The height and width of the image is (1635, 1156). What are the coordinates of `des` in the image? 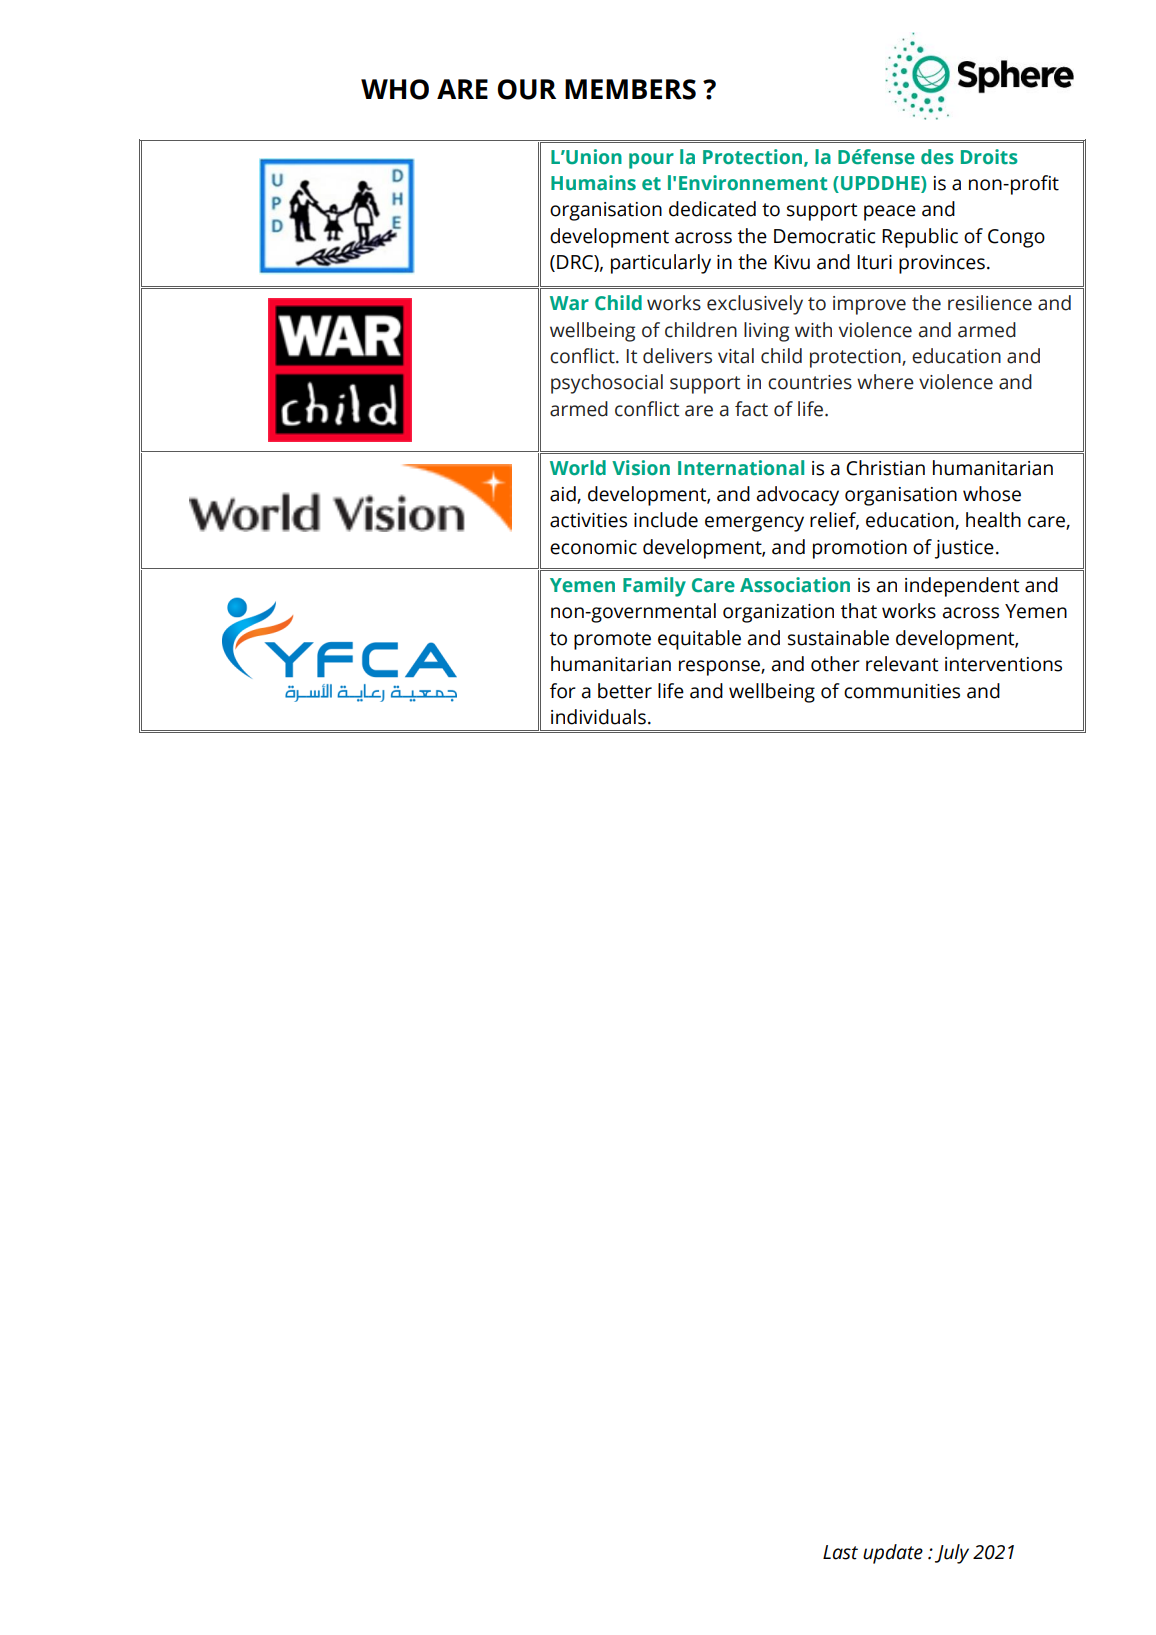 It's located at (937, 157).
